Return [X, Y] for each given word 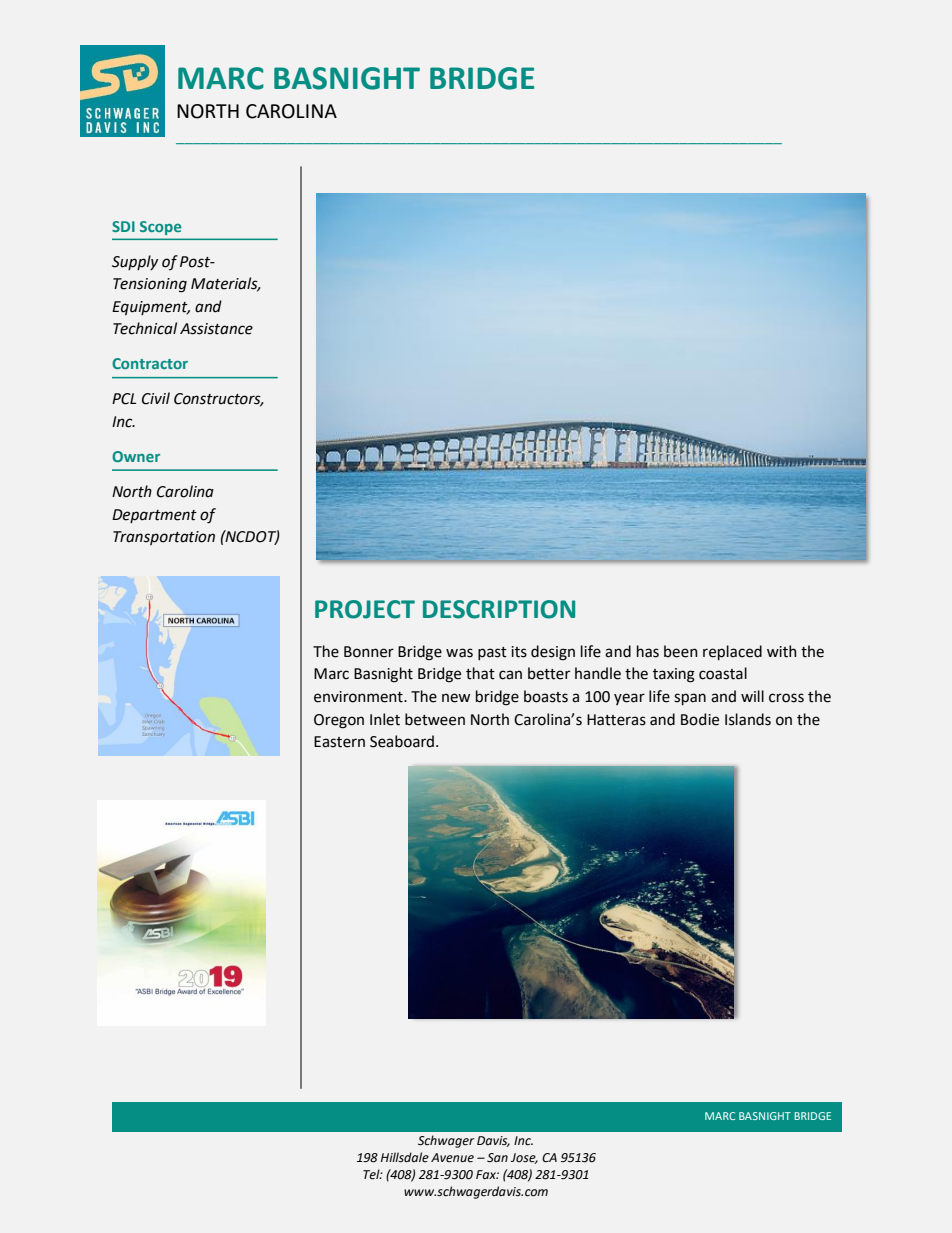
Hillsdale [405, 1157]
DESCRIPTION [499, 609]
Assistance [216, 329]
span [690, 699]
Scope [161, 228]
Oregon [339, 721]
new [456, 698]
